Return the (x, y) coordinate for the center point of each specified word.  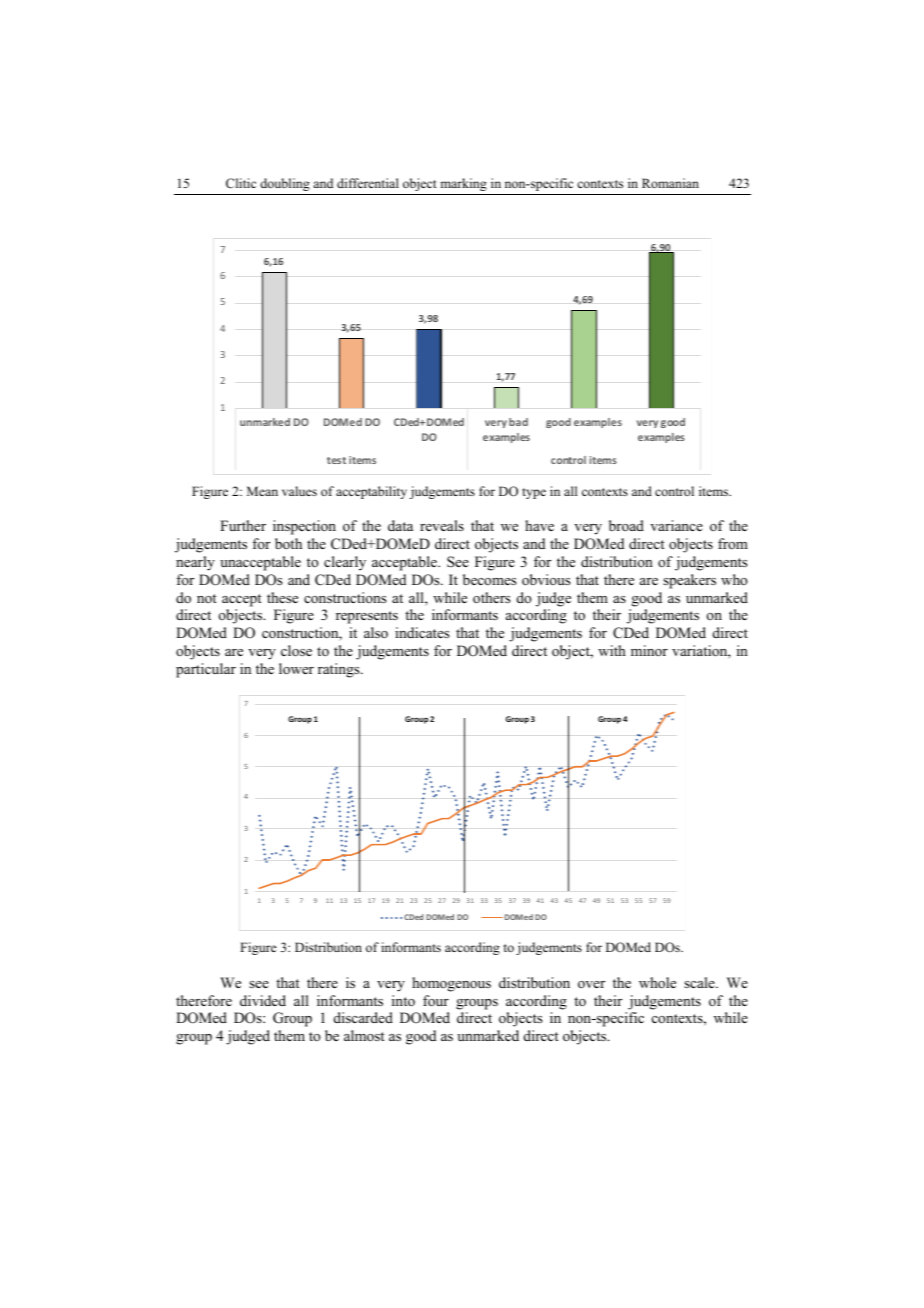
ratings (340, 670)
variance (676, 525)
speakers (689, 581)
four (436, 1001)
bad (518, 422)
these (282, 597)
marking (463, 184)
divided (263, 1000)
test (336, 460)
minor (649, 650)
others (491, 598)
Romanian (670, 183)
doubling (285, 184)
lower (296, 669)
